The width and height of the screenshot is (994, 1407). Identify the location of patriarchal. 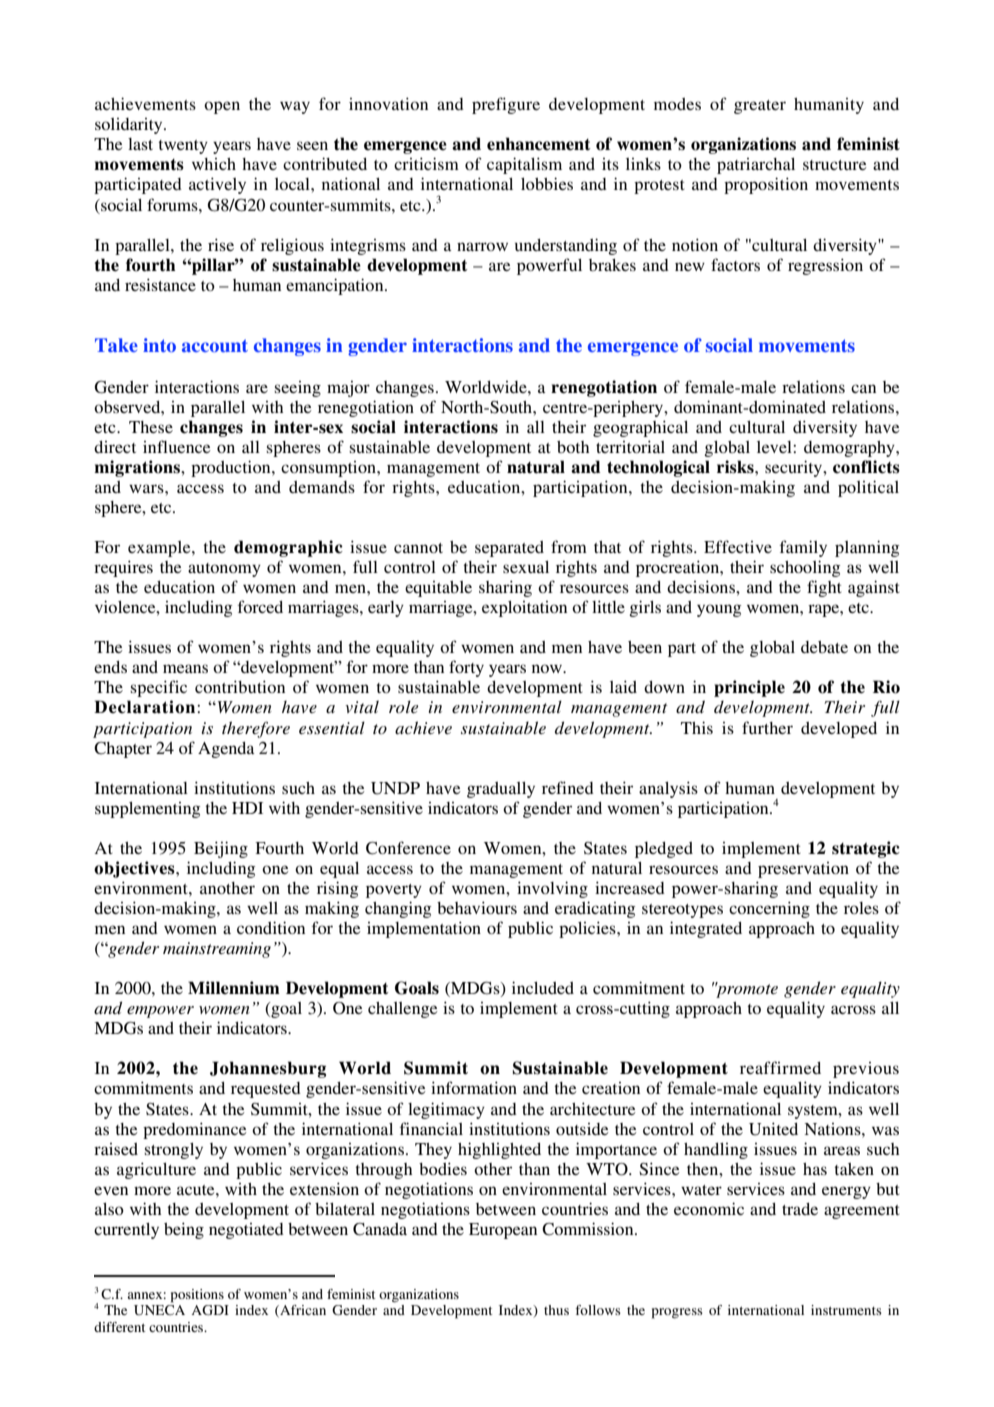
(756, 166).
